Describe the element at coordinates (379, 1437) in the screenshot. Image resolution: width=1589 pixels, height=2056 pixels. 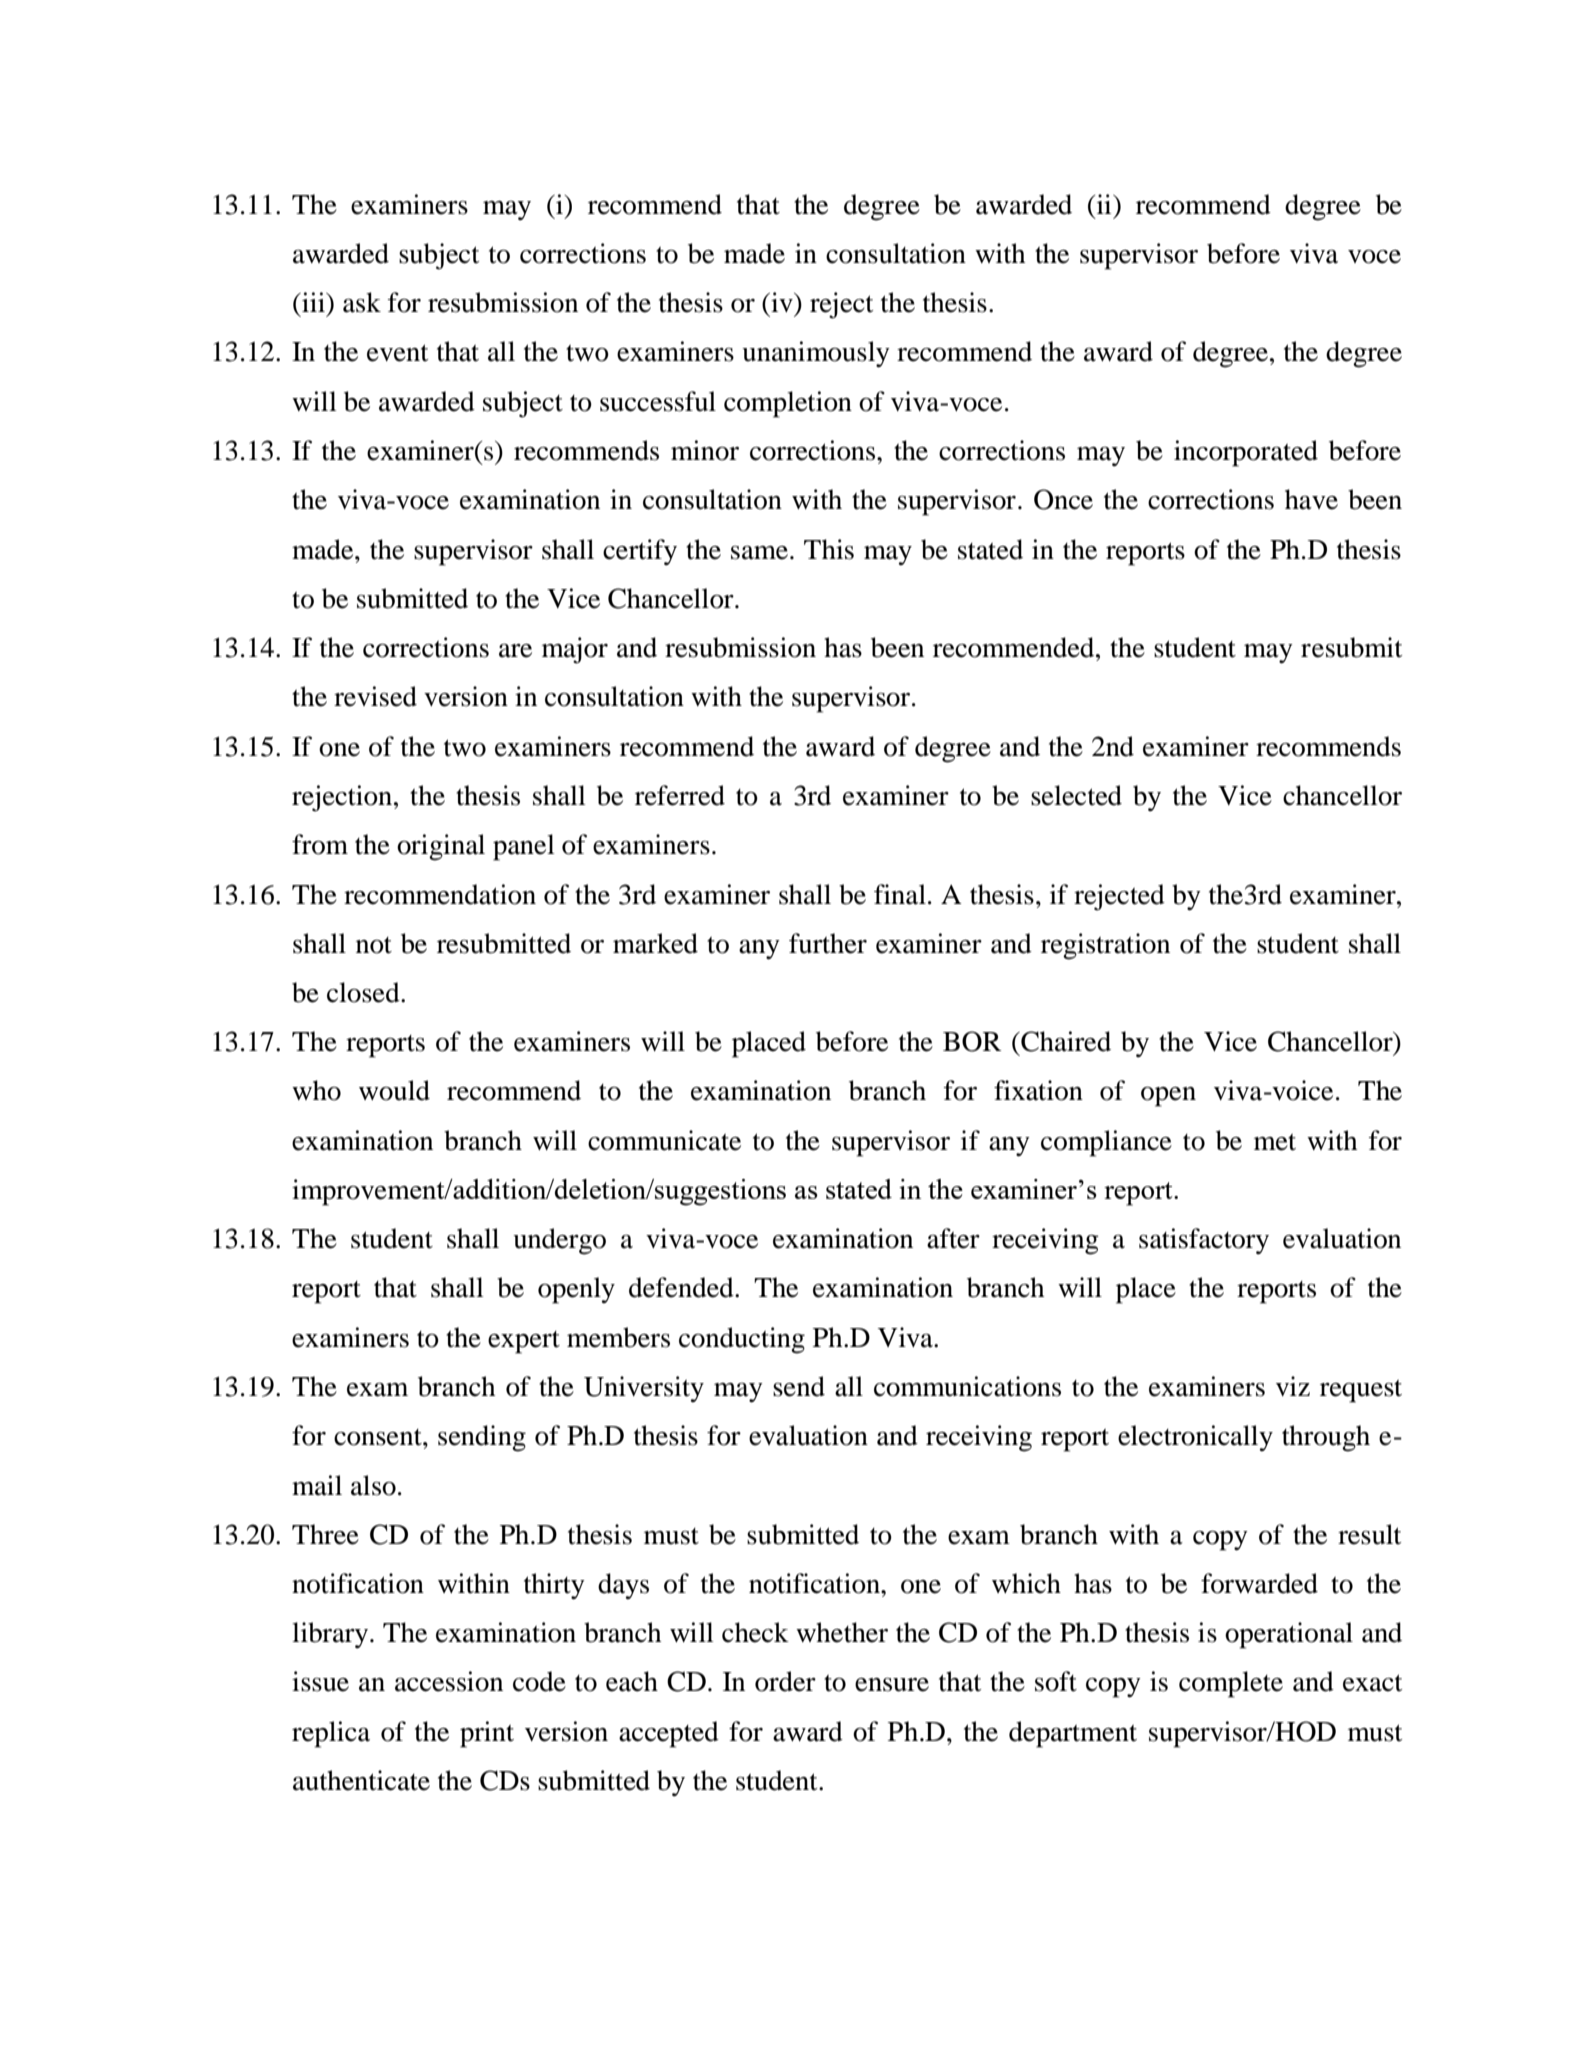
I see `consent` at that location.
